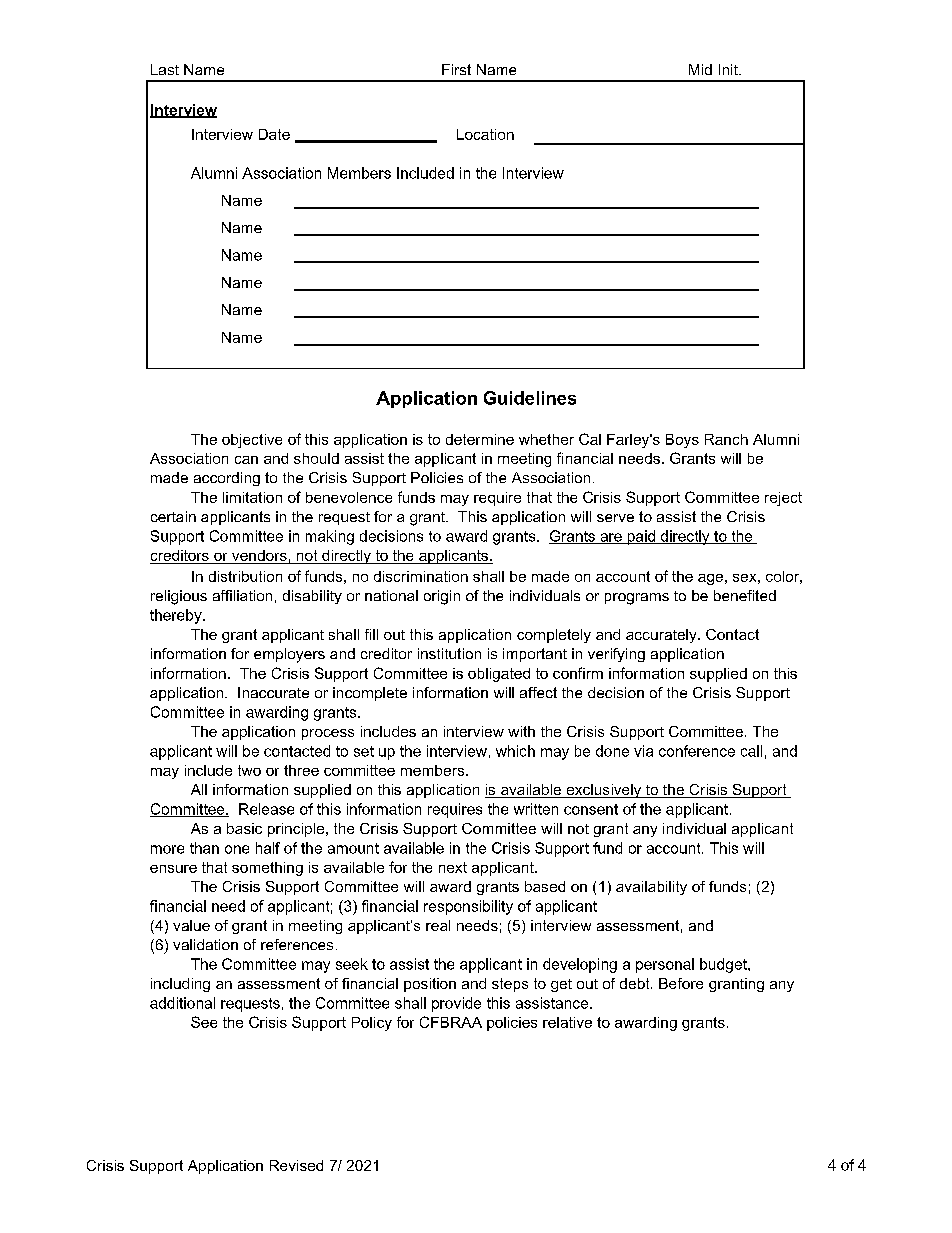 This screenshot has height=1233, width=952. I want to click on Before, so click(681, 983).
